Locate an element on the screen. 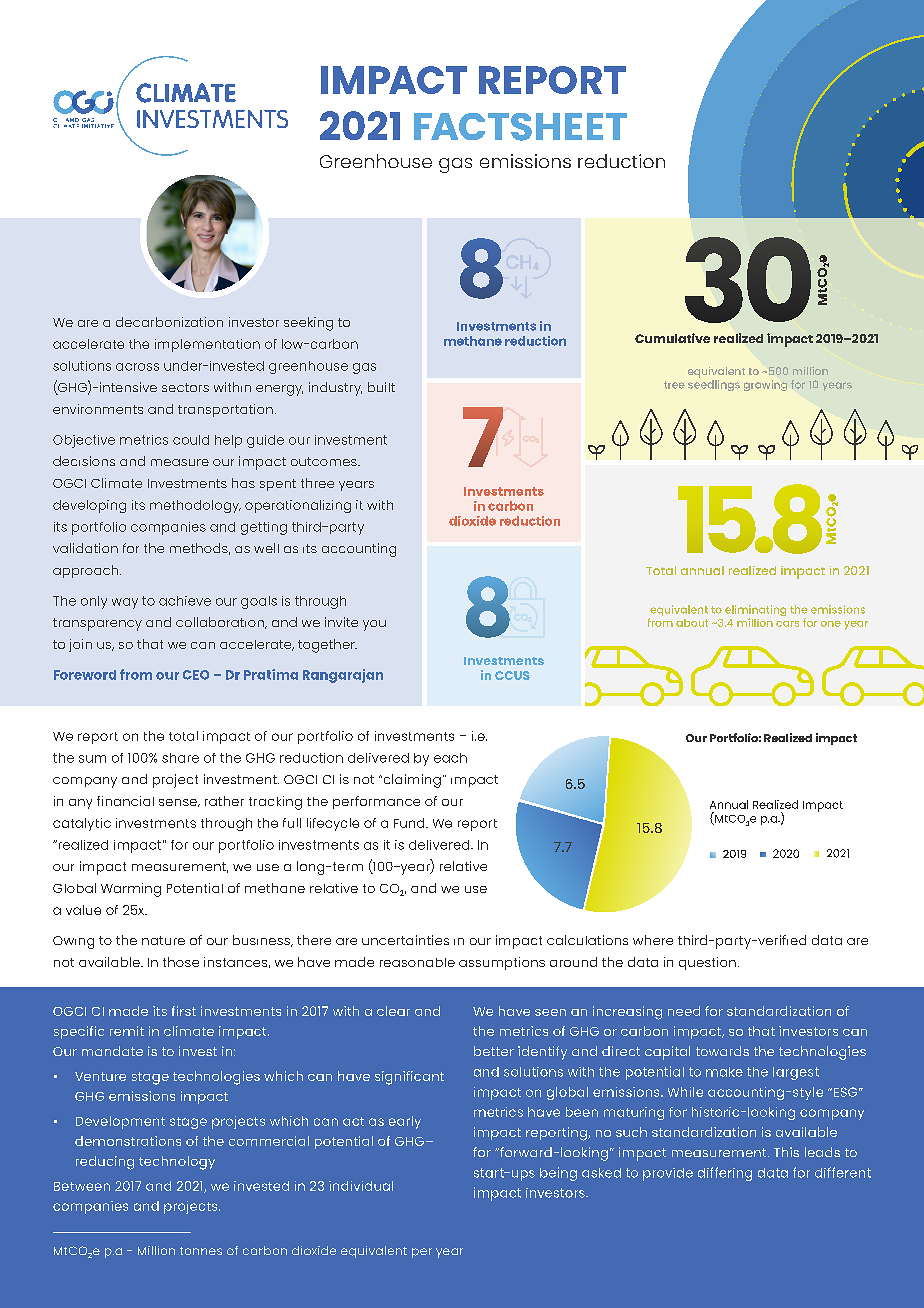 Image resolution: width=924 pixels, height=1308 pixels. individual is located at coordinates (361, 1186).
